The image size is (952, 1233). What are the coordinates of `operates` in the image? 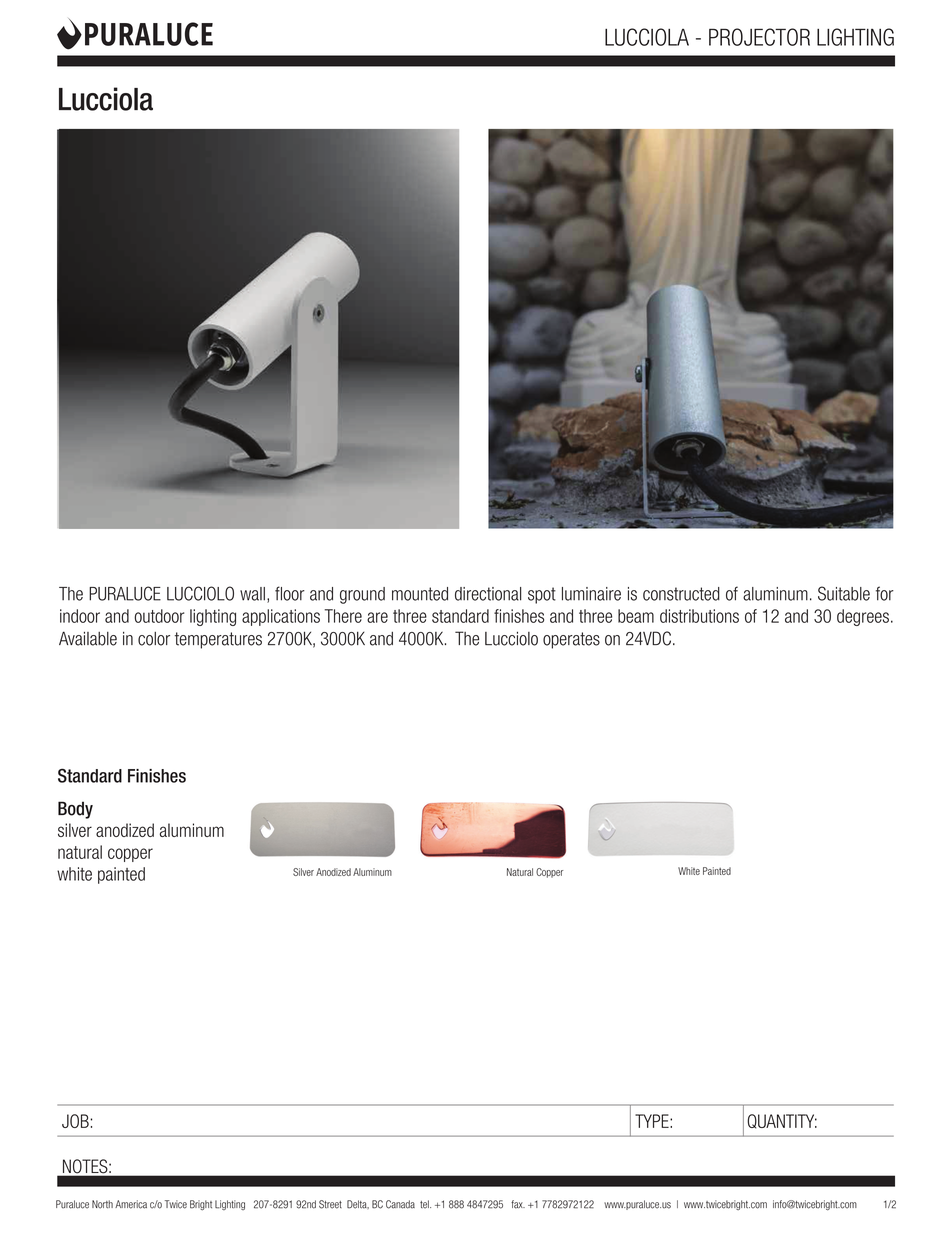 It's located at (571, 640).
